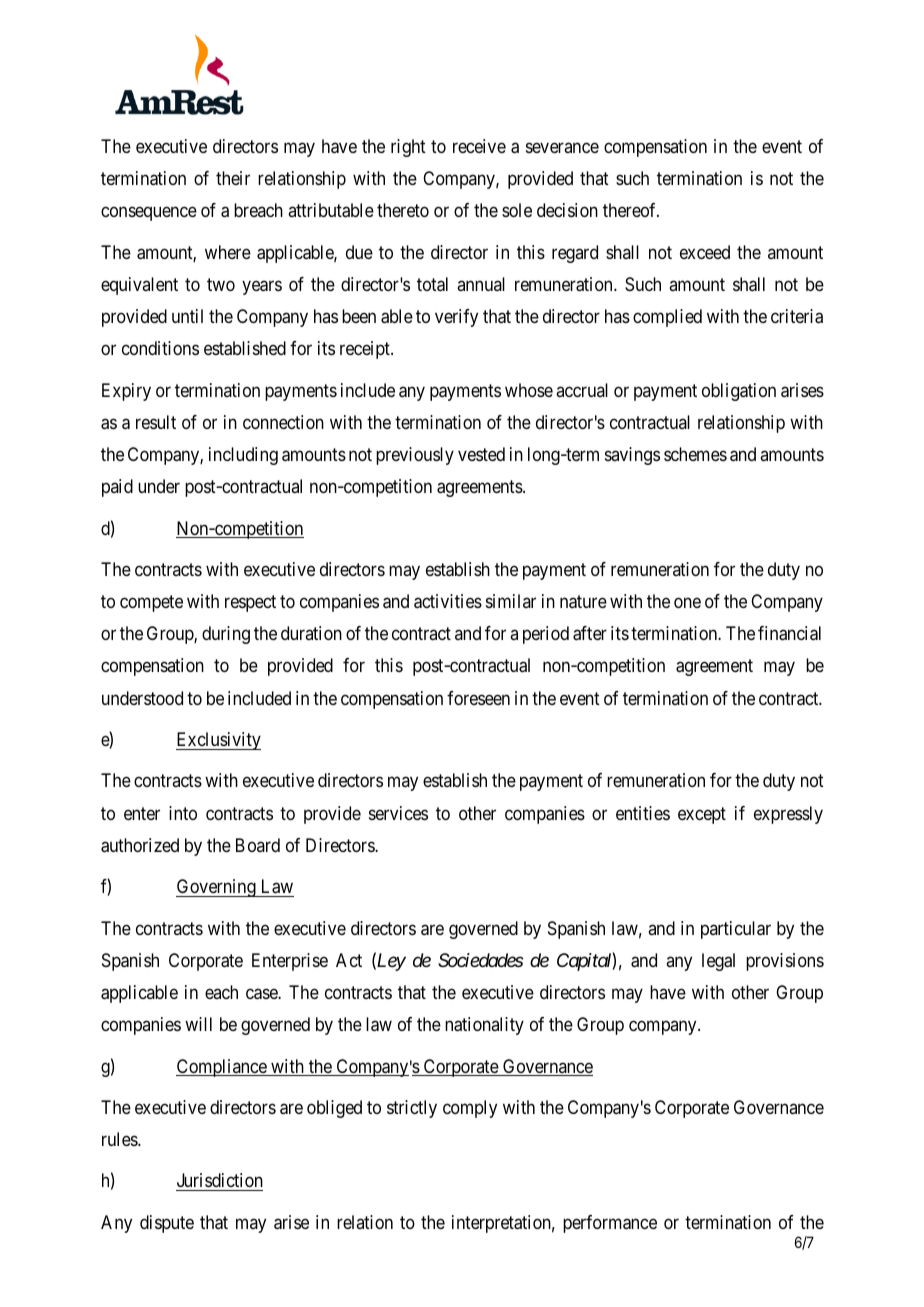  What do you see at coordinates (739, 392) in the document?
I see `obligation` at bounding box center [739, 392].
